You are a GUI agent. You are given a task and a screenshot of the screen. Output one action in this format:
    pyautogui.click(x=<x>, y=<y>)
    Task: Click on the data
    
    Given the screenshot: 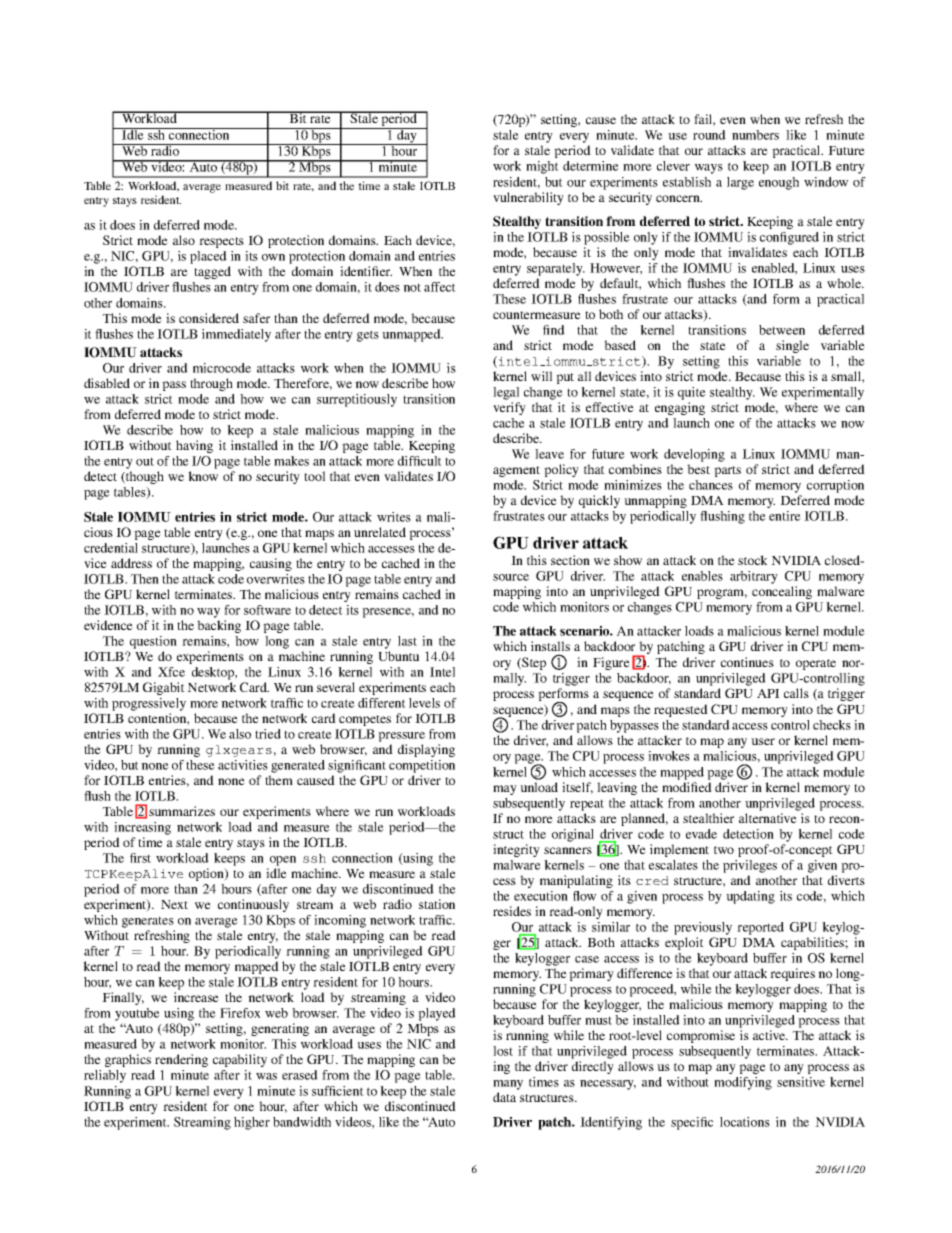 What is the action you would take?
    pyautogui.click(x=504, y=1097)
